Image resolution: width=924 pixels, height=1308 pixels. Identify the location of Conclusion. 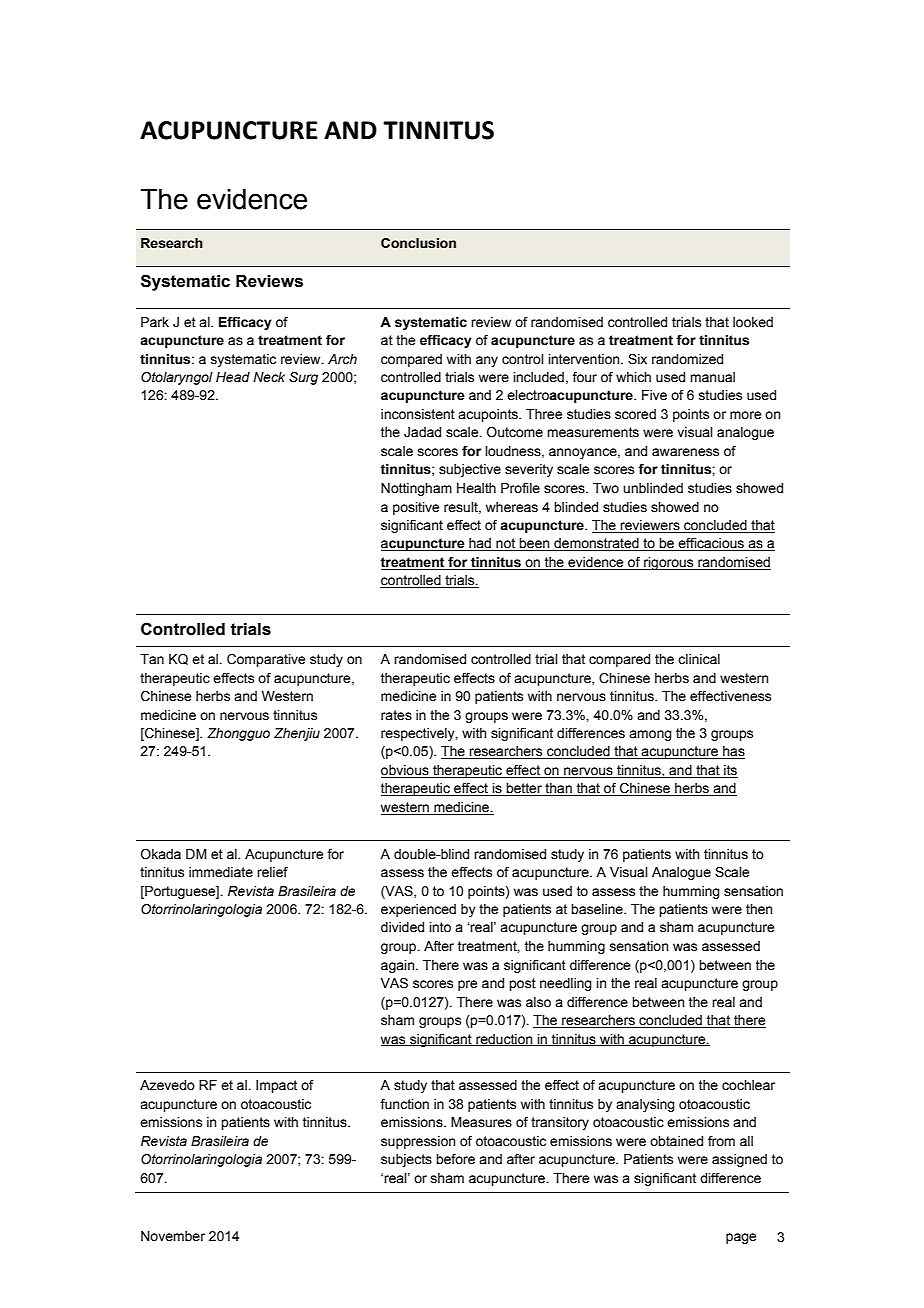
(418, 243).
